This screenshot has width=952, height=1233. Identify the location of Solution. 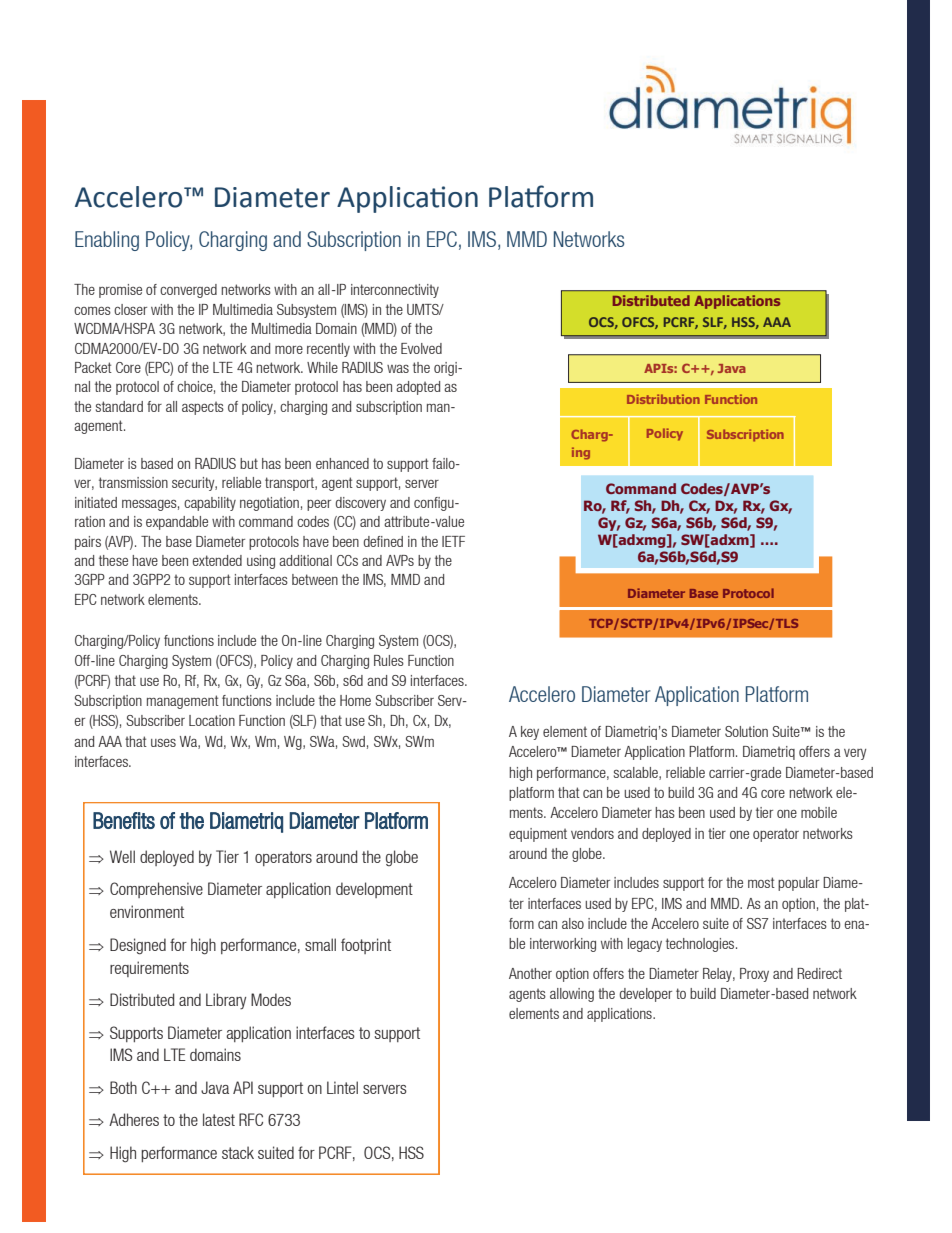
(746, 731).
